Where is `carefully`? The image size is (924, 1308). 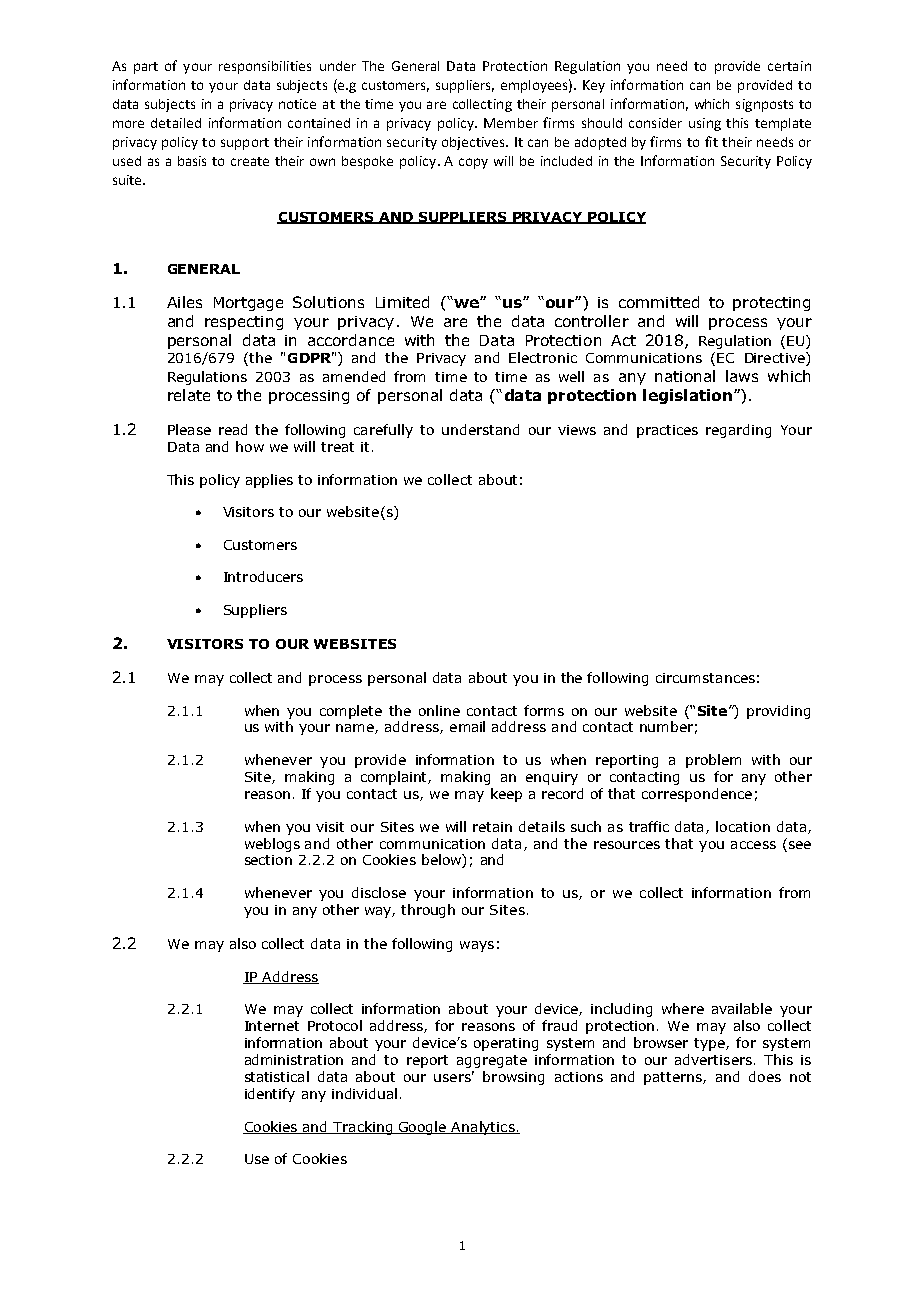 carefully is located at coordinates (383, 431).
